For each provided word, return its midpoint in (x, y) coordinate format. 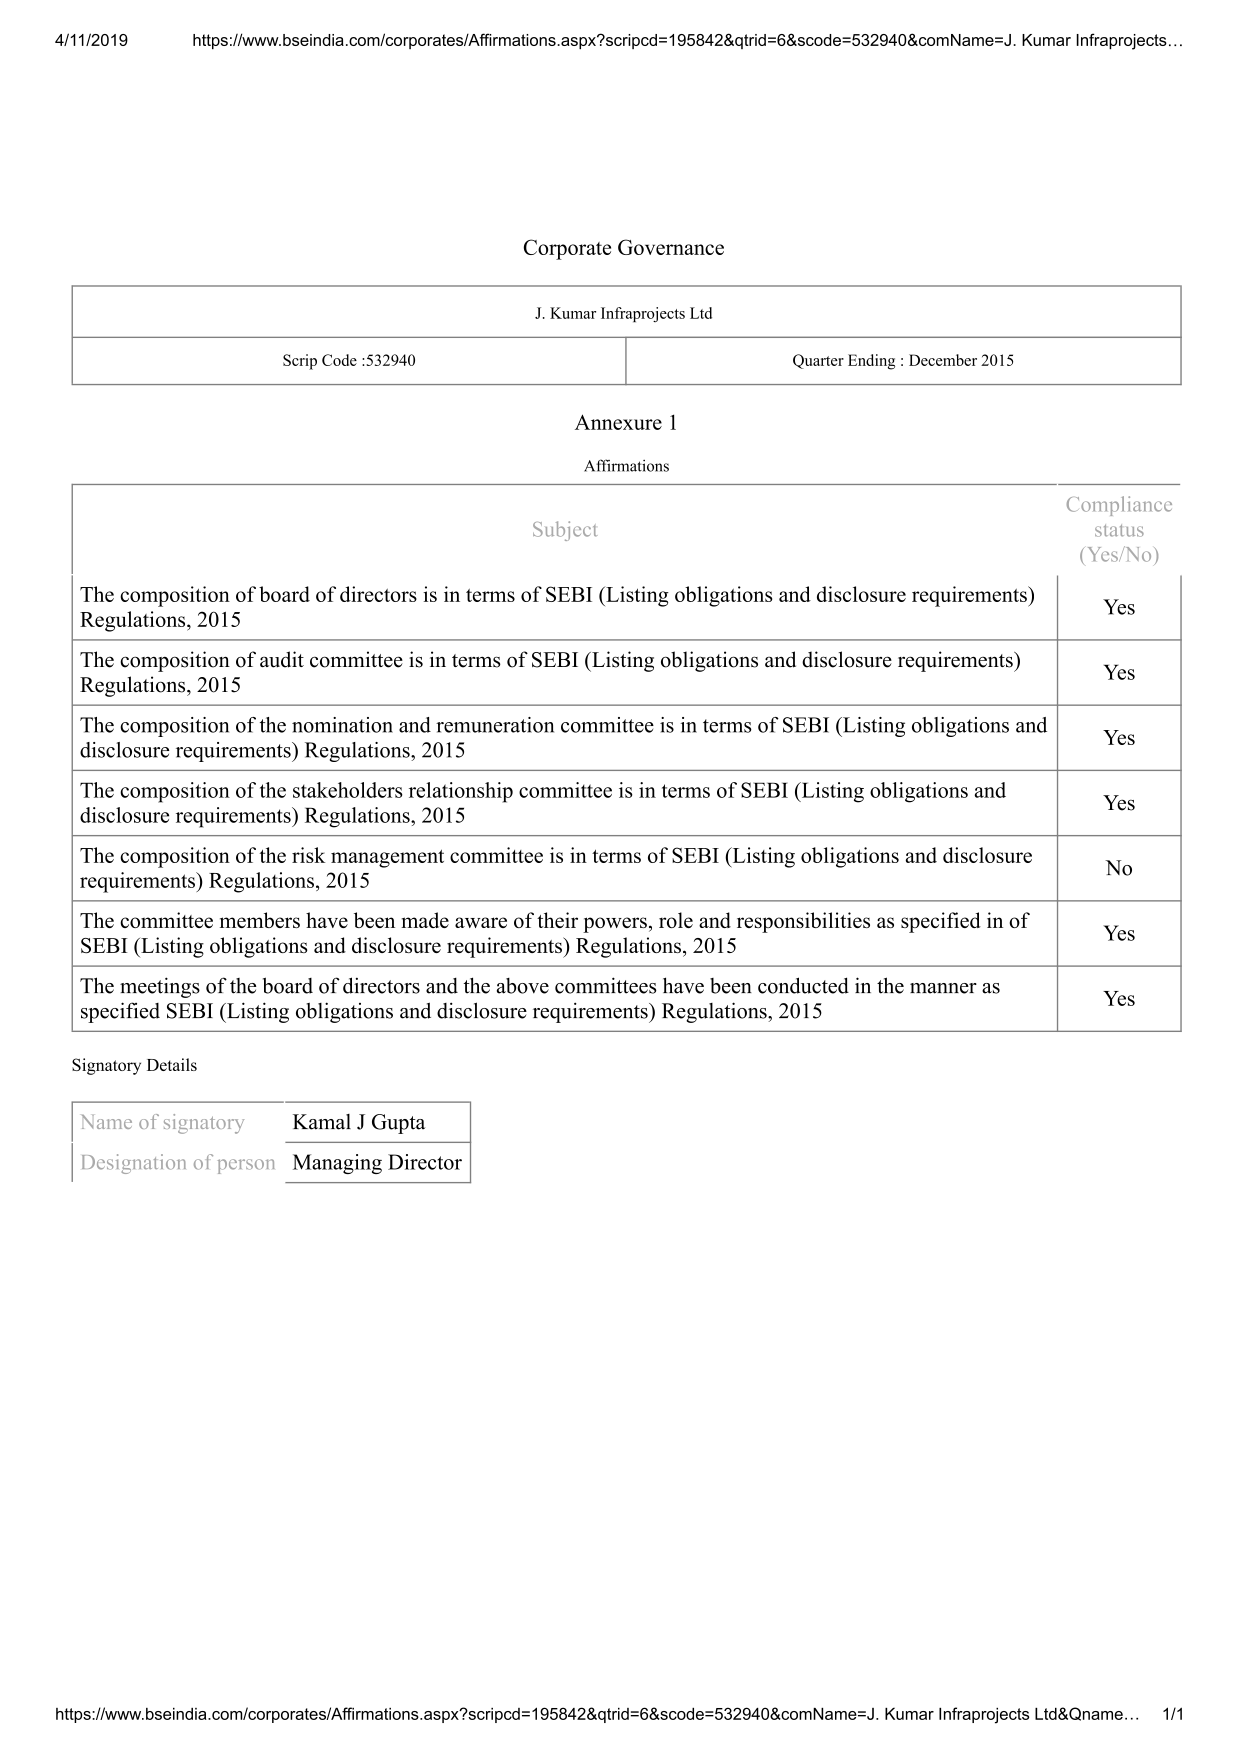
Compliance (1119, 506)
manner (943, 988)
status (1119, 530)
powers (615, 925)
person (246, 1166)
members (260, 920)
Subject (565, 531)
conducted (803, 985)
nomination (342, 725)
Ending (871, 362)
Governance (671, 247)
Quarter (818, 361)
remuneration (495, 725)
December (943, 360)
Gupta (399, 1124)
